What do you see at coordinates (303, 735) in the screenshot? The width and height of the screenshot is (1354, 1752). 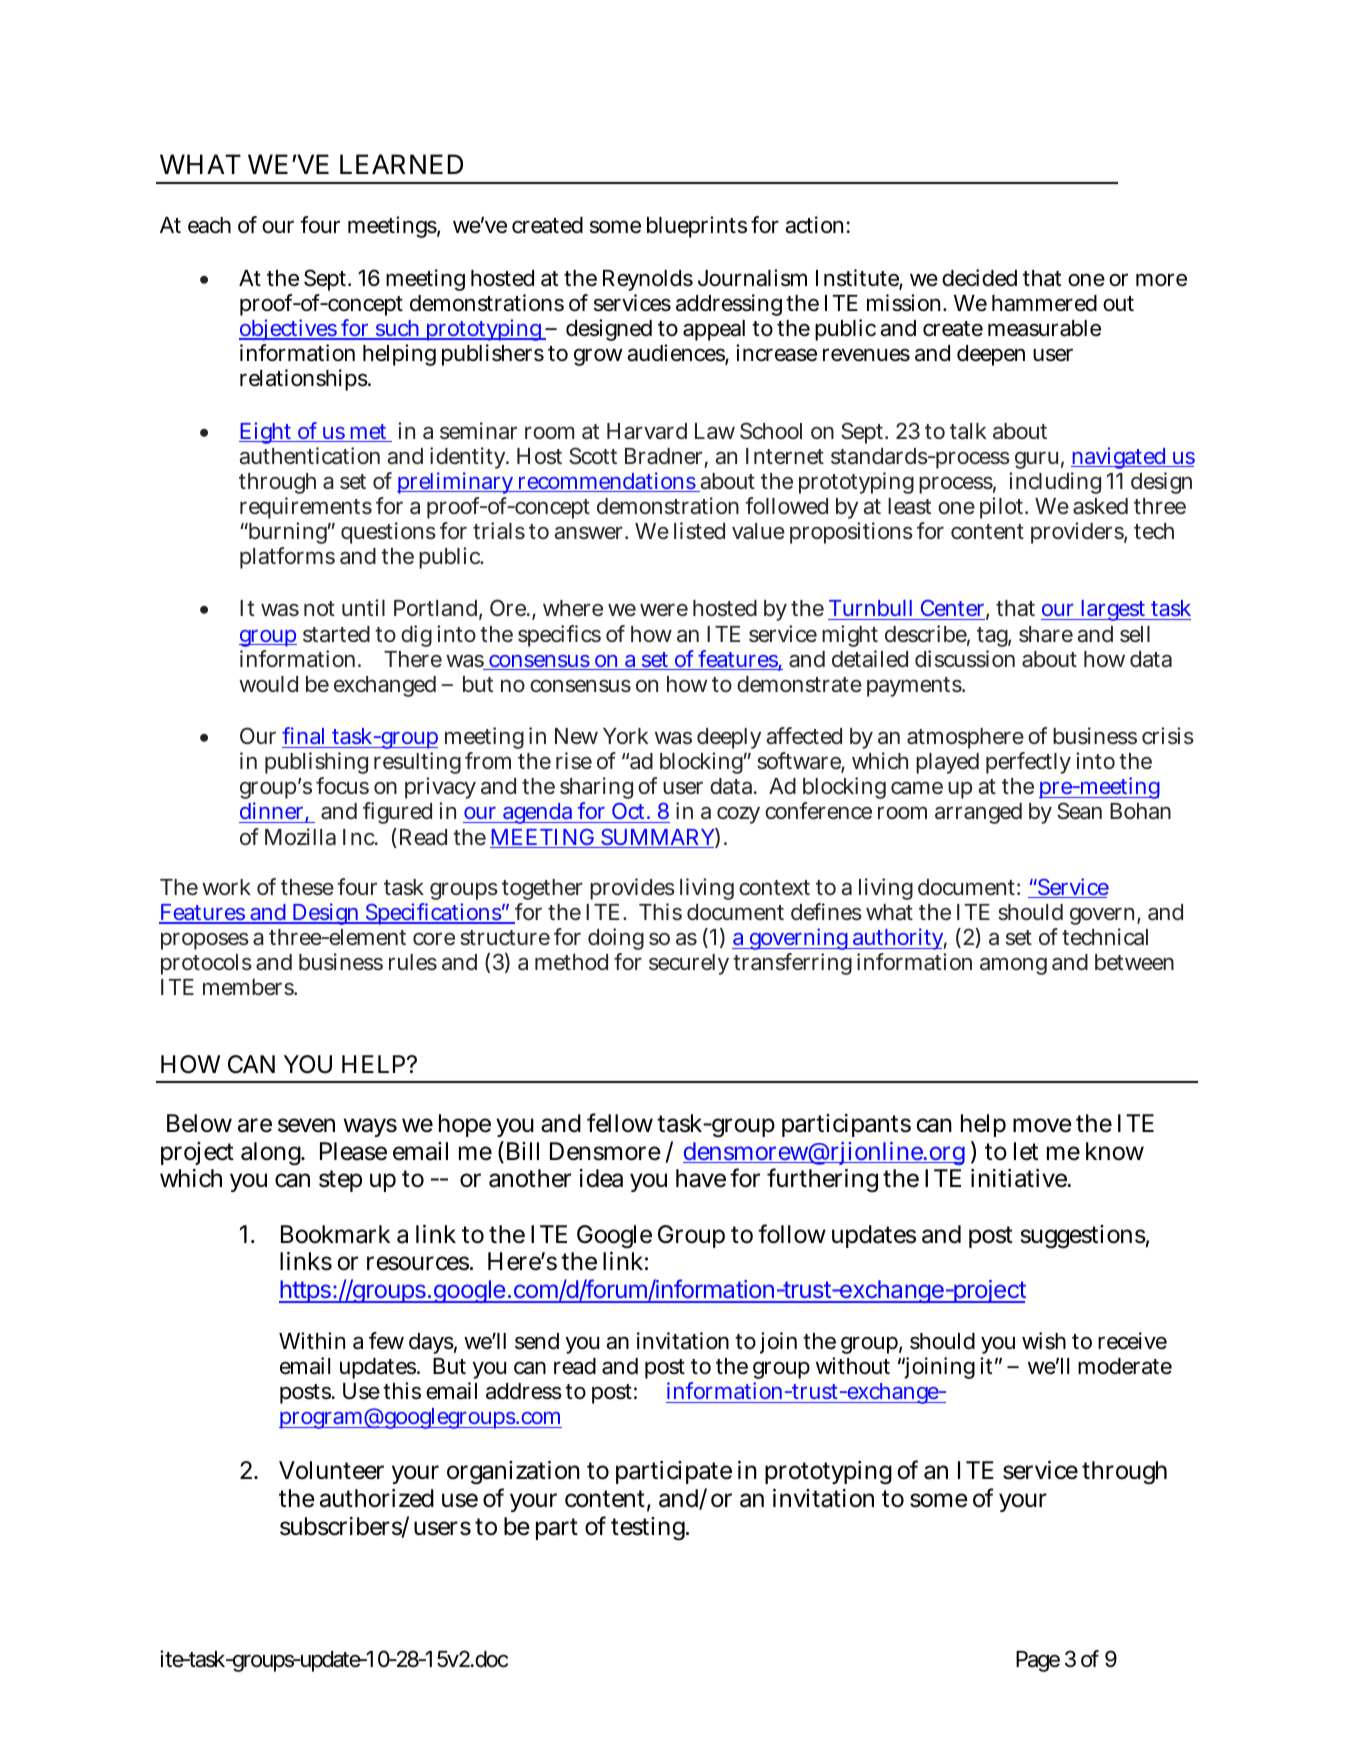 I see `final` at bounding box center [303, 735].
